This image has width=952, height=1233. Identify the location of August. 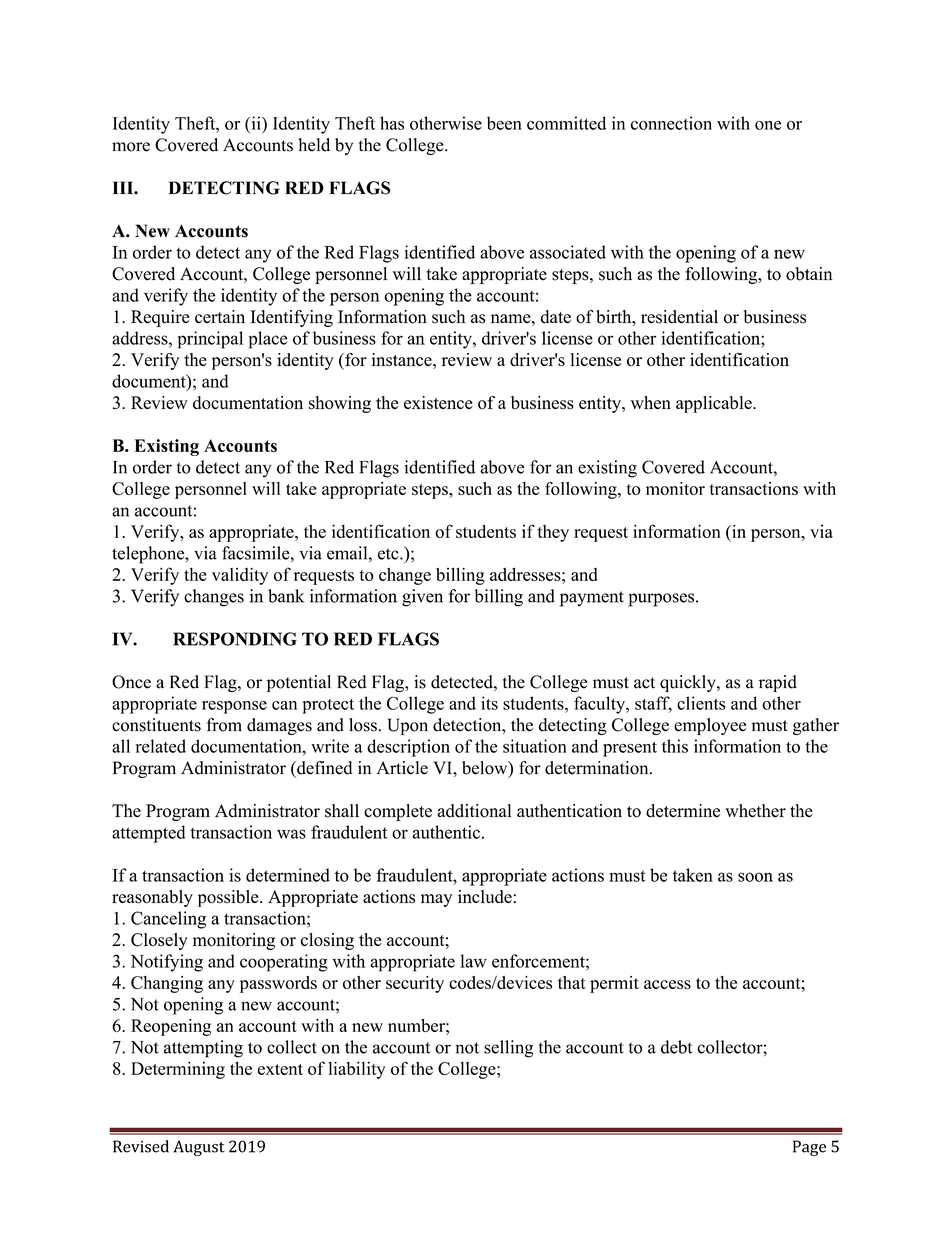
(199, 1148).
